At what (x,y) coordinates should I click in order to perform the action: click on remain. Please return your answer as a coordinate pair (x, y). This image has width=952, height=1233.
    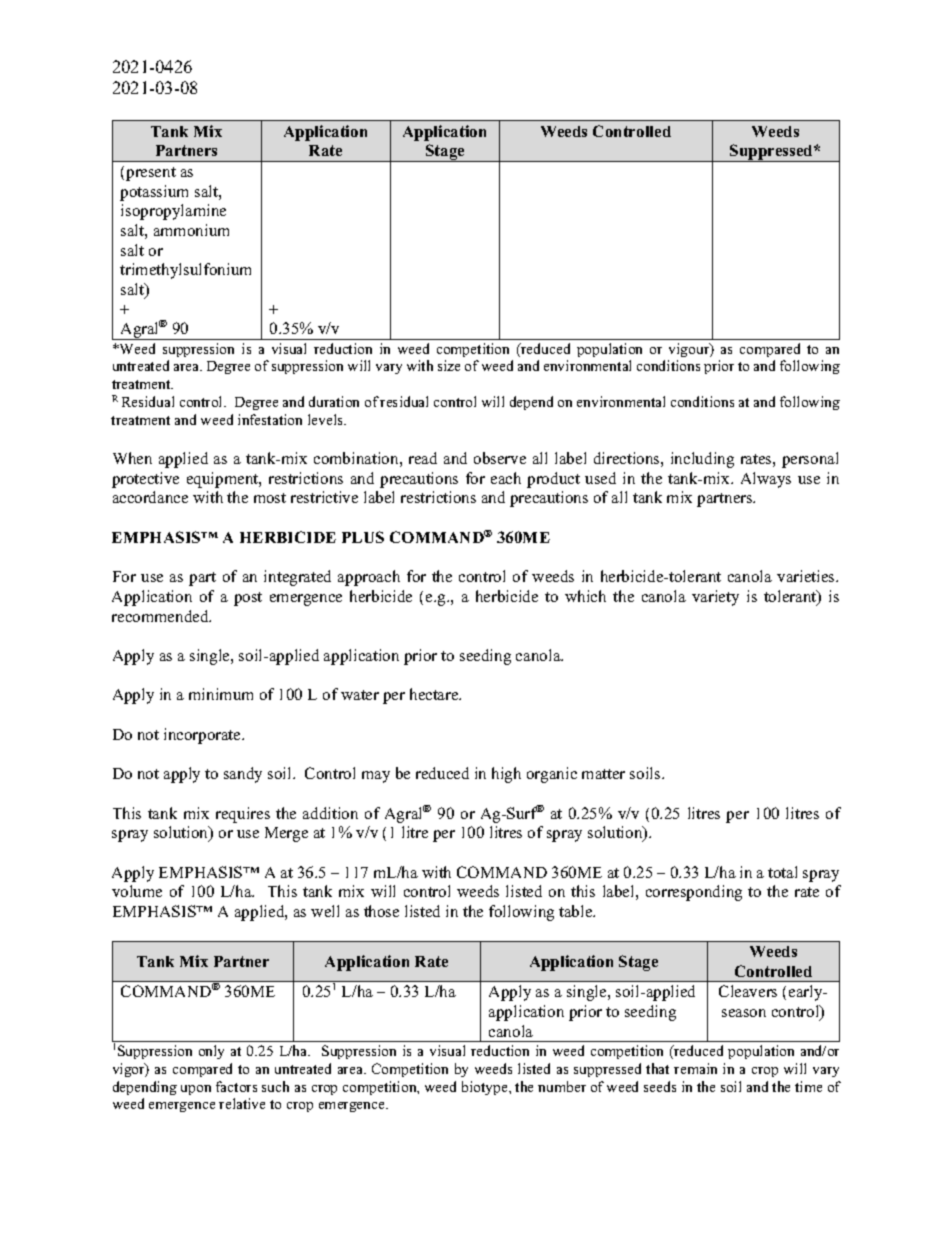
    Looking at the image, I should click on (695, 1068).
